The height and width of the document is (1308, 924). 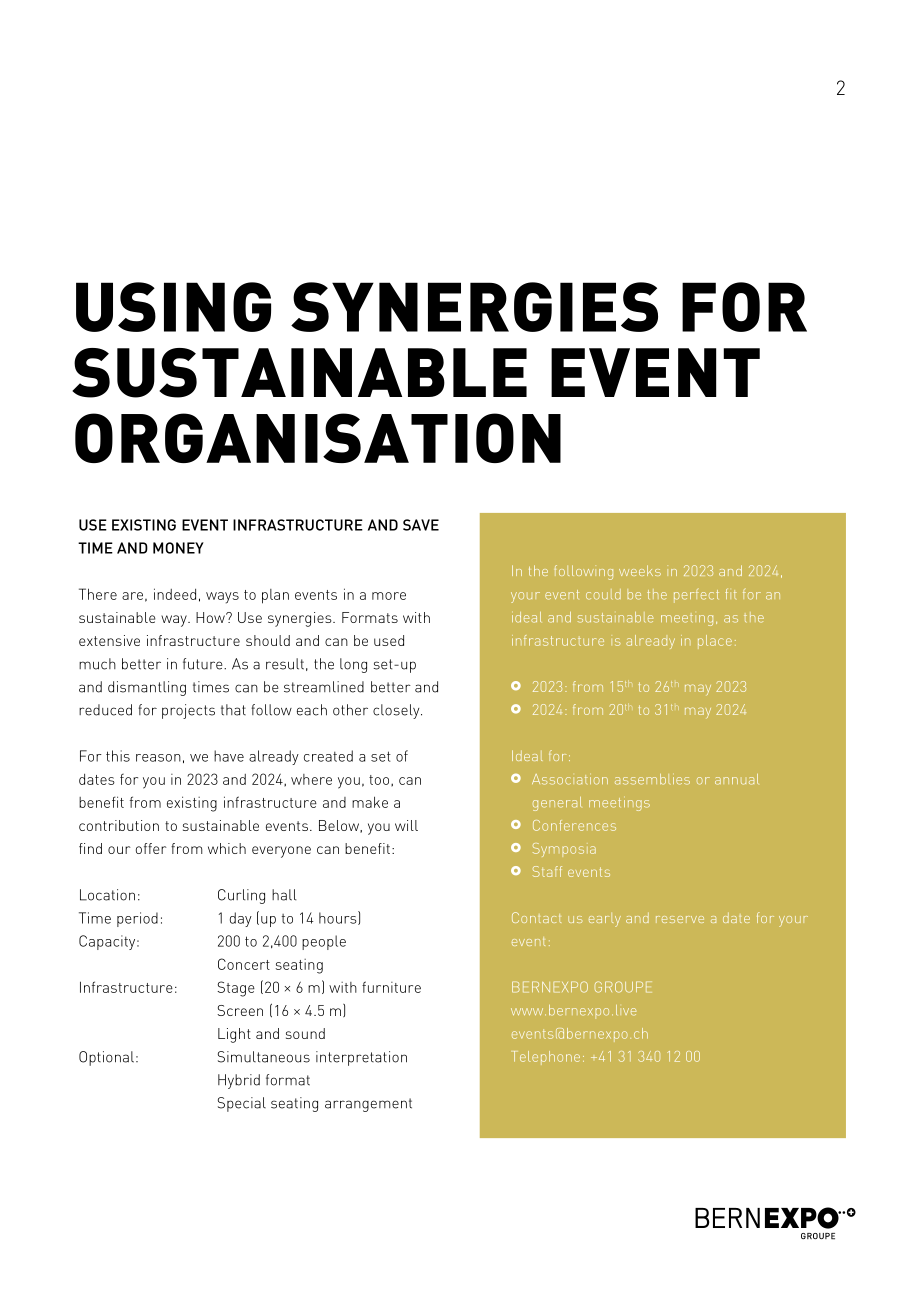 What do you see at coordinates (680, 919) in the document?
I see `reserve` at bounding box center [680, 919].
